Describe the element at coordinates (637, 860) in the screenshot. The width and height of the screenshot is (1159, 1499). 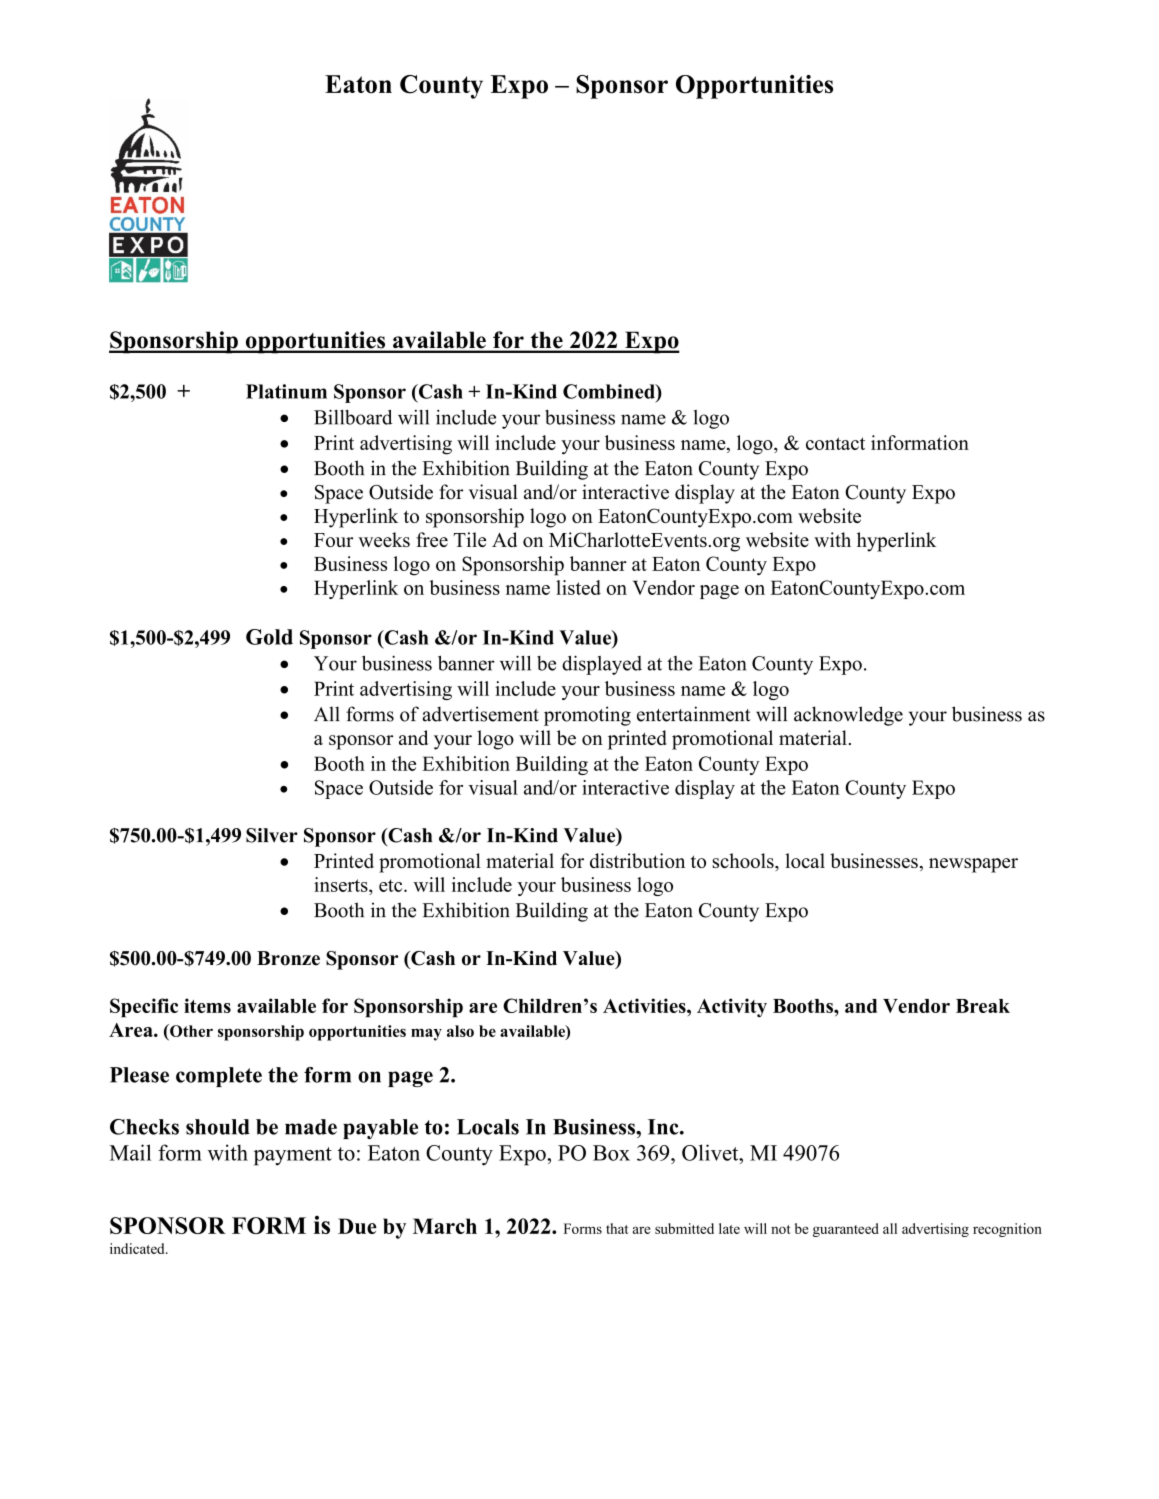
I see `distribution` at that location.
